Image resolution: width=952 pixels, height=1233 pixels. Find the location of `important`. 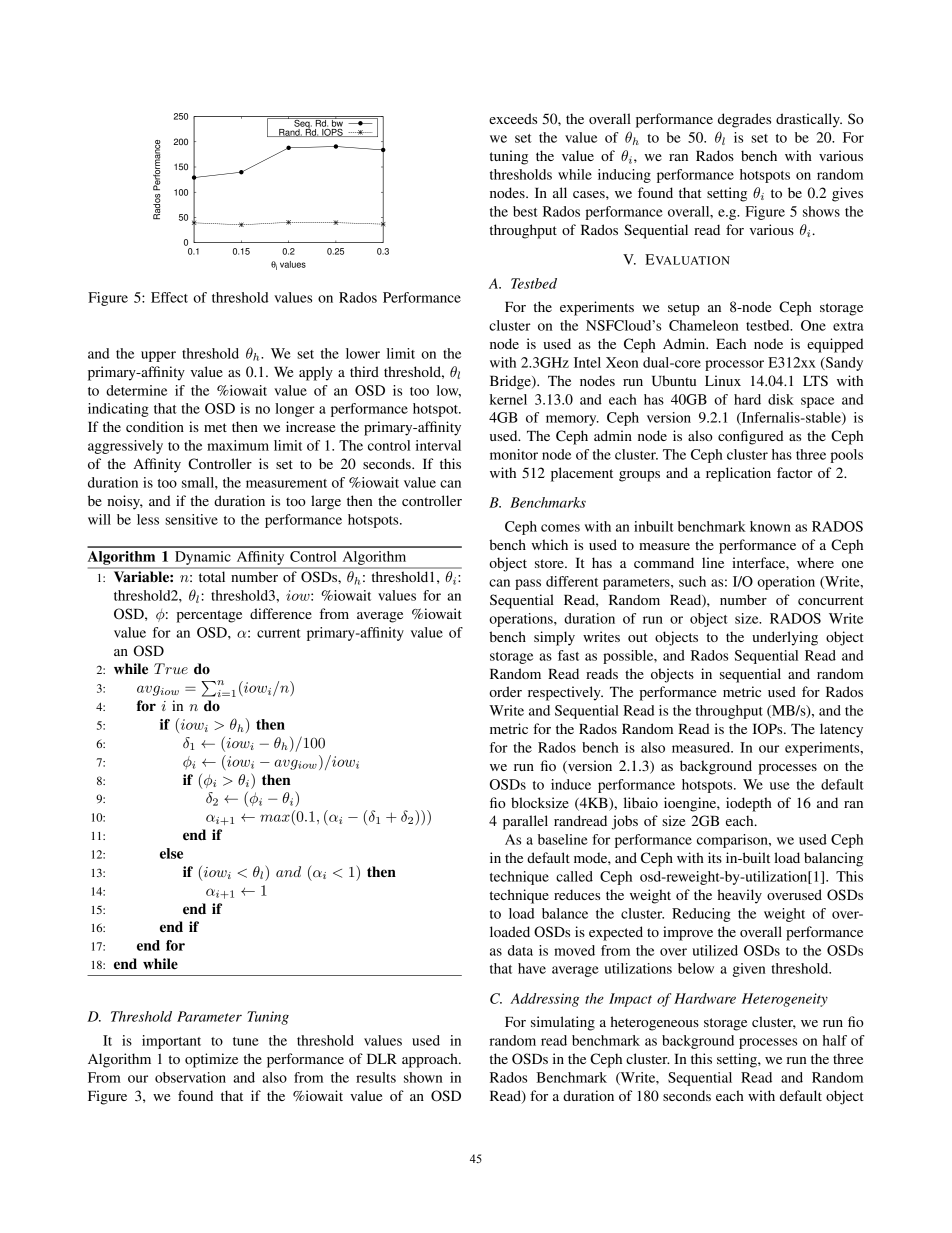

important is located at coordinates (171, 1042).
